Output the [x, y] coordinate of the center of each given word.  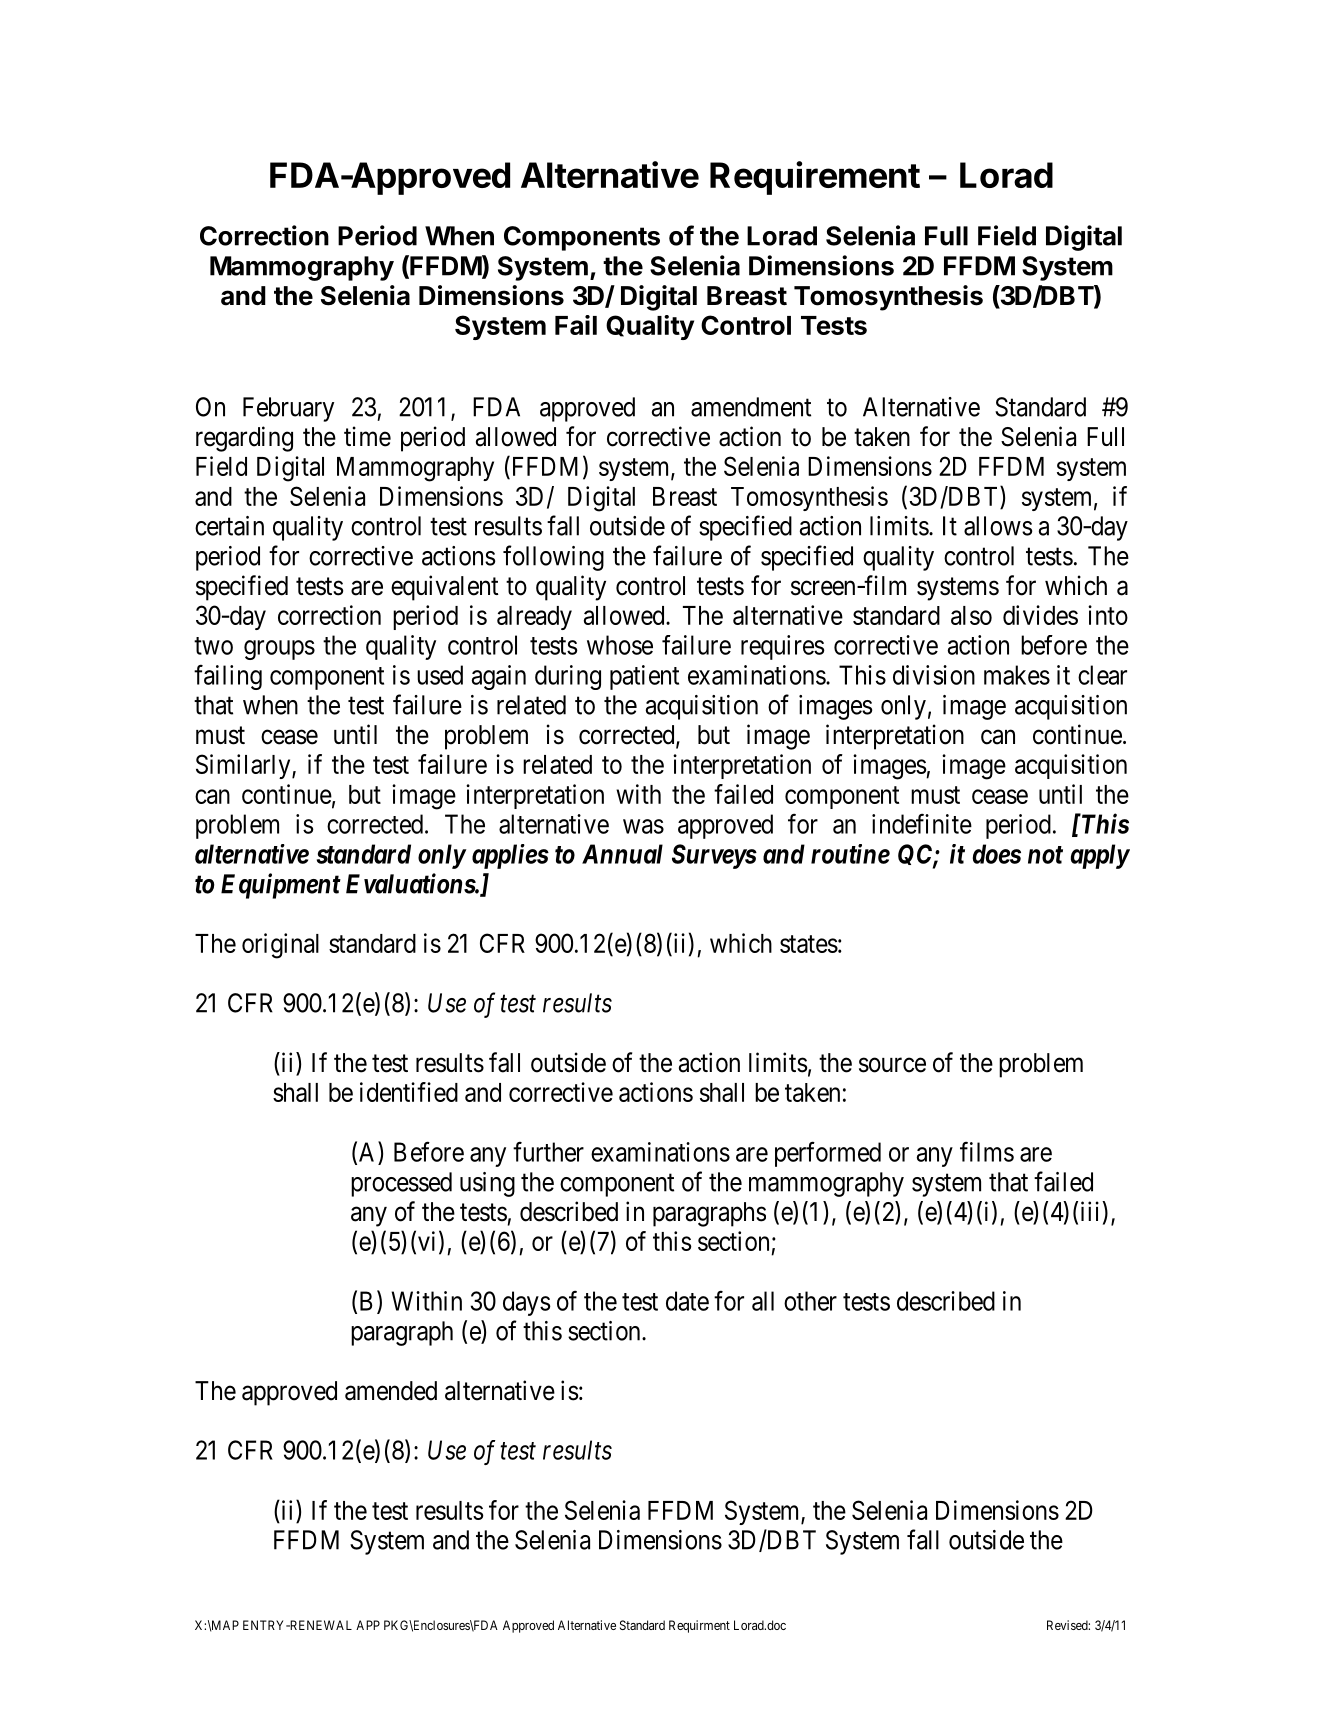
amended [391, 1391]
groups [279, 650]
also [971, 615]
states [809, 944]
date [687, 1301]
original [280, 946]
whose [620, 645]
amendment [751, 407]
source [892, 1065]
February [288, 409]
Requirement [815, 178]
